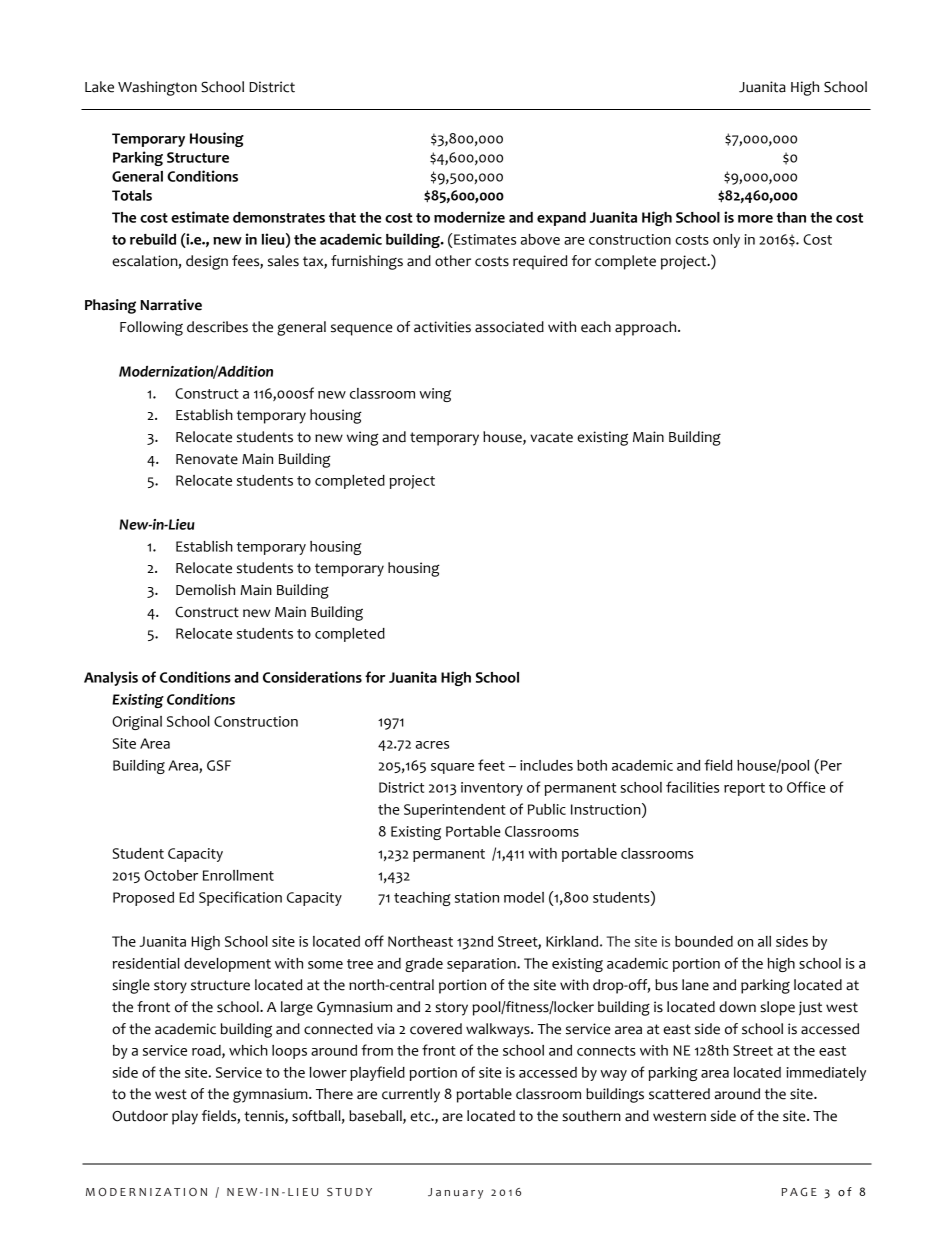  Describe the element at coordinates (137, 723) in the screenshot. I see `Original` at that location.
